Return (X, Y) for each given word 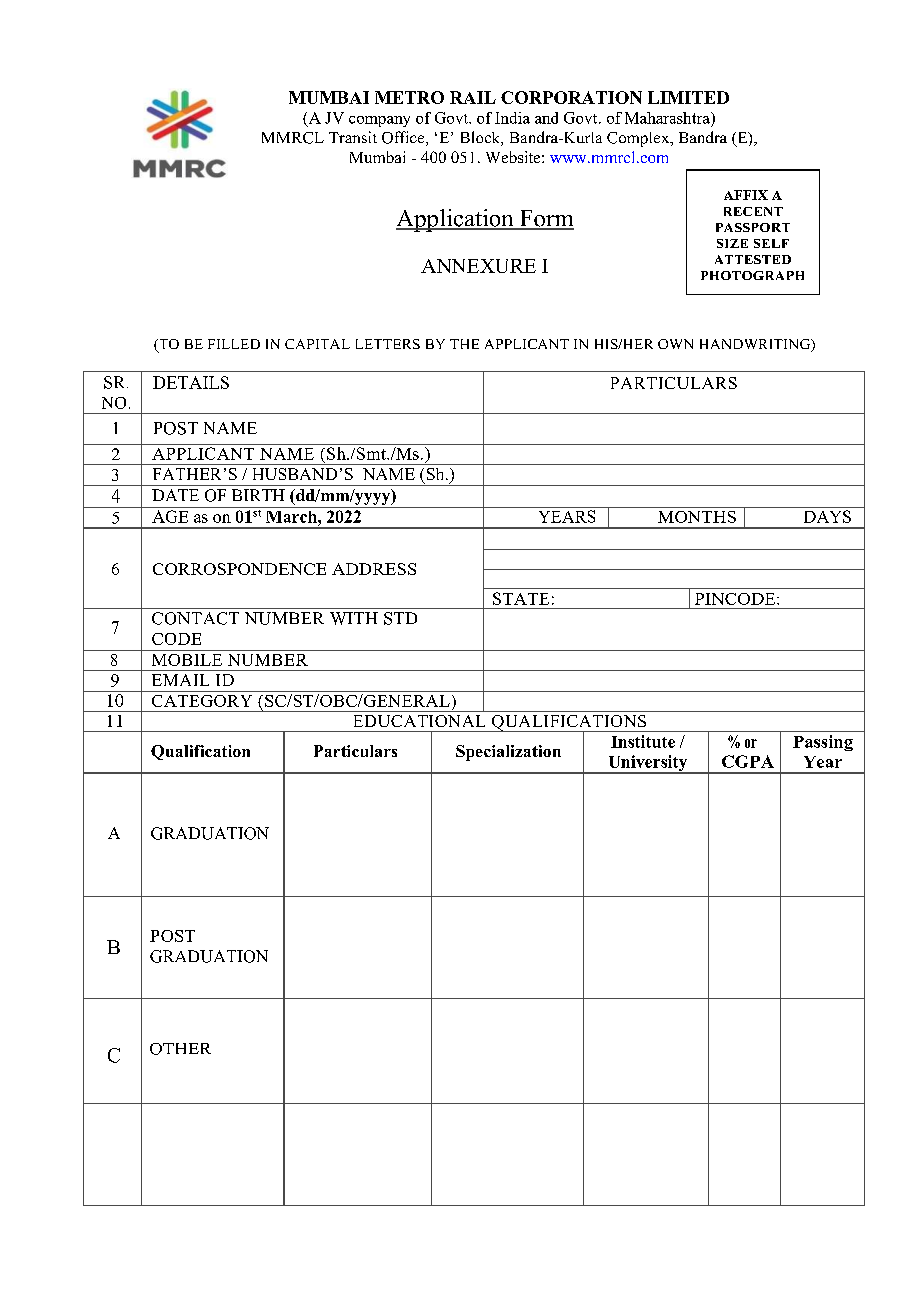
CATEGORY (202, 701)
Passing (823, 743)
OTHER (180, 1049)
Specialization (508, 753)
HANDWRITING (756, 345)
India (512, 118)
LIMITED (688, 97)
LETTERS (388, 344)
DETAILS (191, 382)
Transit (353, 137)
